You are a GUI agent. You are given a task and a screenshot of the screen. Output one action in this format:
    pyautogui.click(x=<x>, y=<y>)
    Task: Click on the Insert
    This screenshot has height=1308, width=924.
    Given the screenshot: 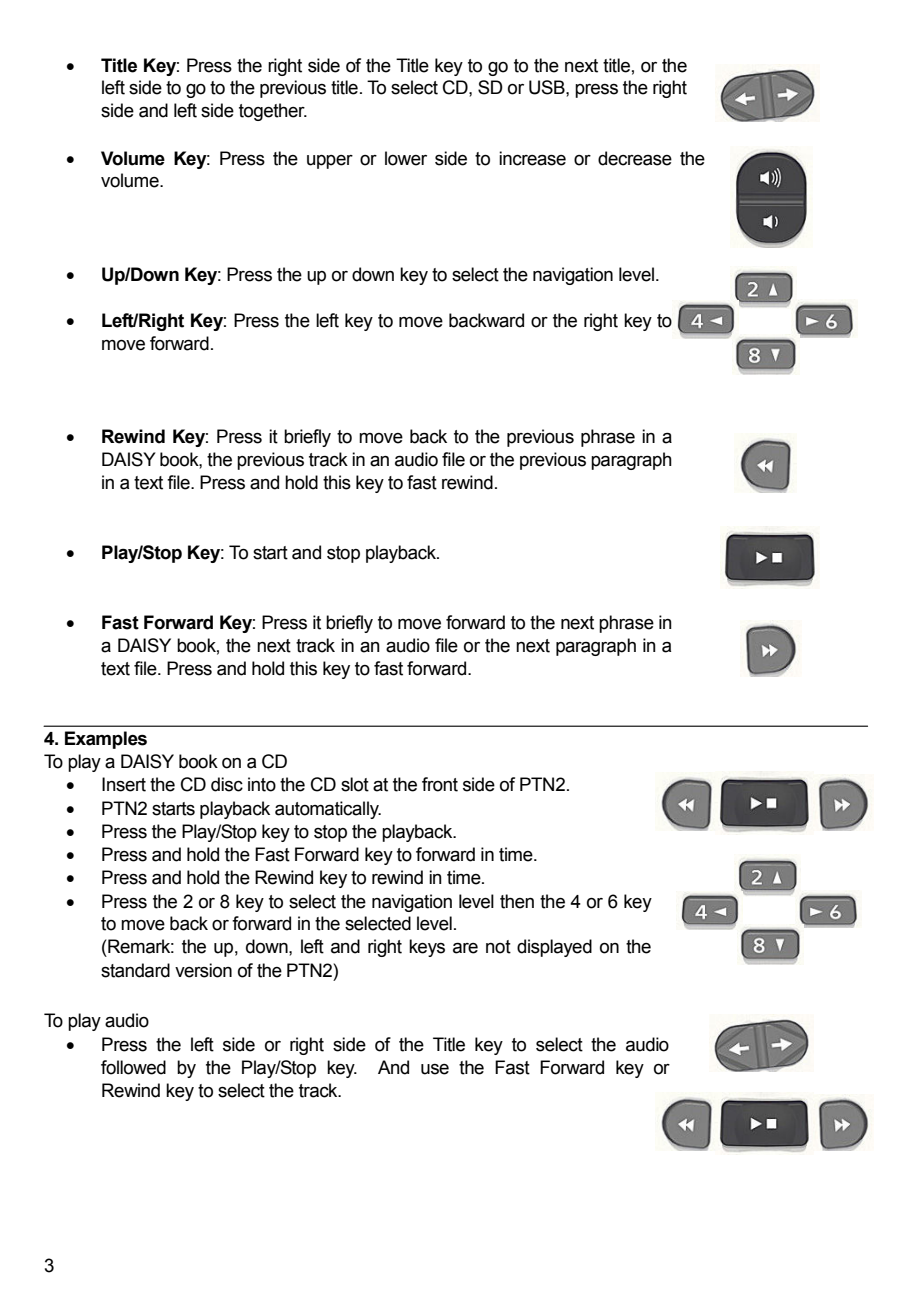 What is the action you would take?
    pyautogui.click(x=124, y=784)
